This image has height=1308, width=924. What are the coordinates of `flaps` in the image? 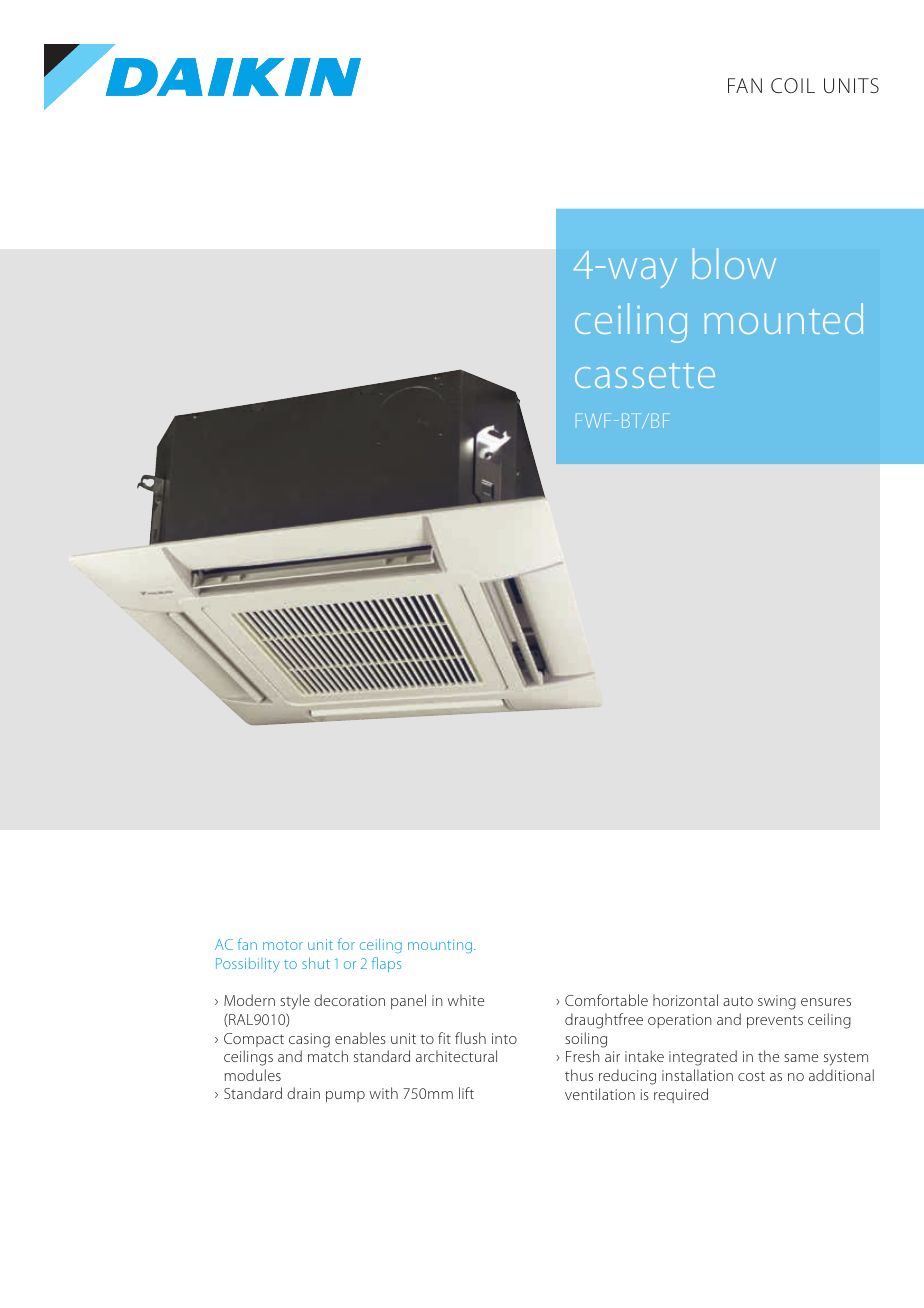 It's located at (386, 964).
